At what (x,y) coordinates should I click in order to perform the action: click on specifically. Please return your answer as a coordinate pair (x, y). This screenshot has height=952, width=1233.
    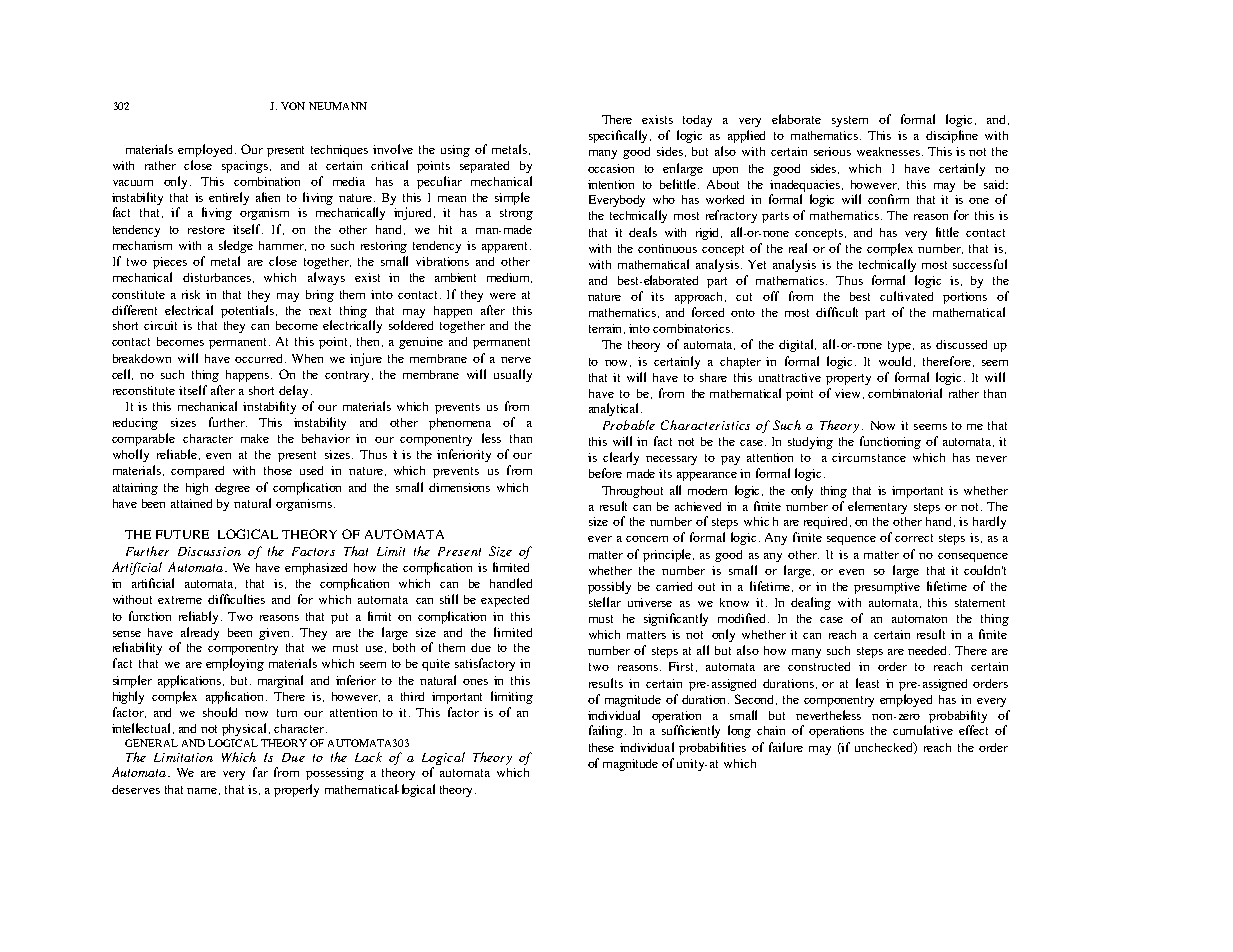
    Looking at the image, I should click on (620, 136).
